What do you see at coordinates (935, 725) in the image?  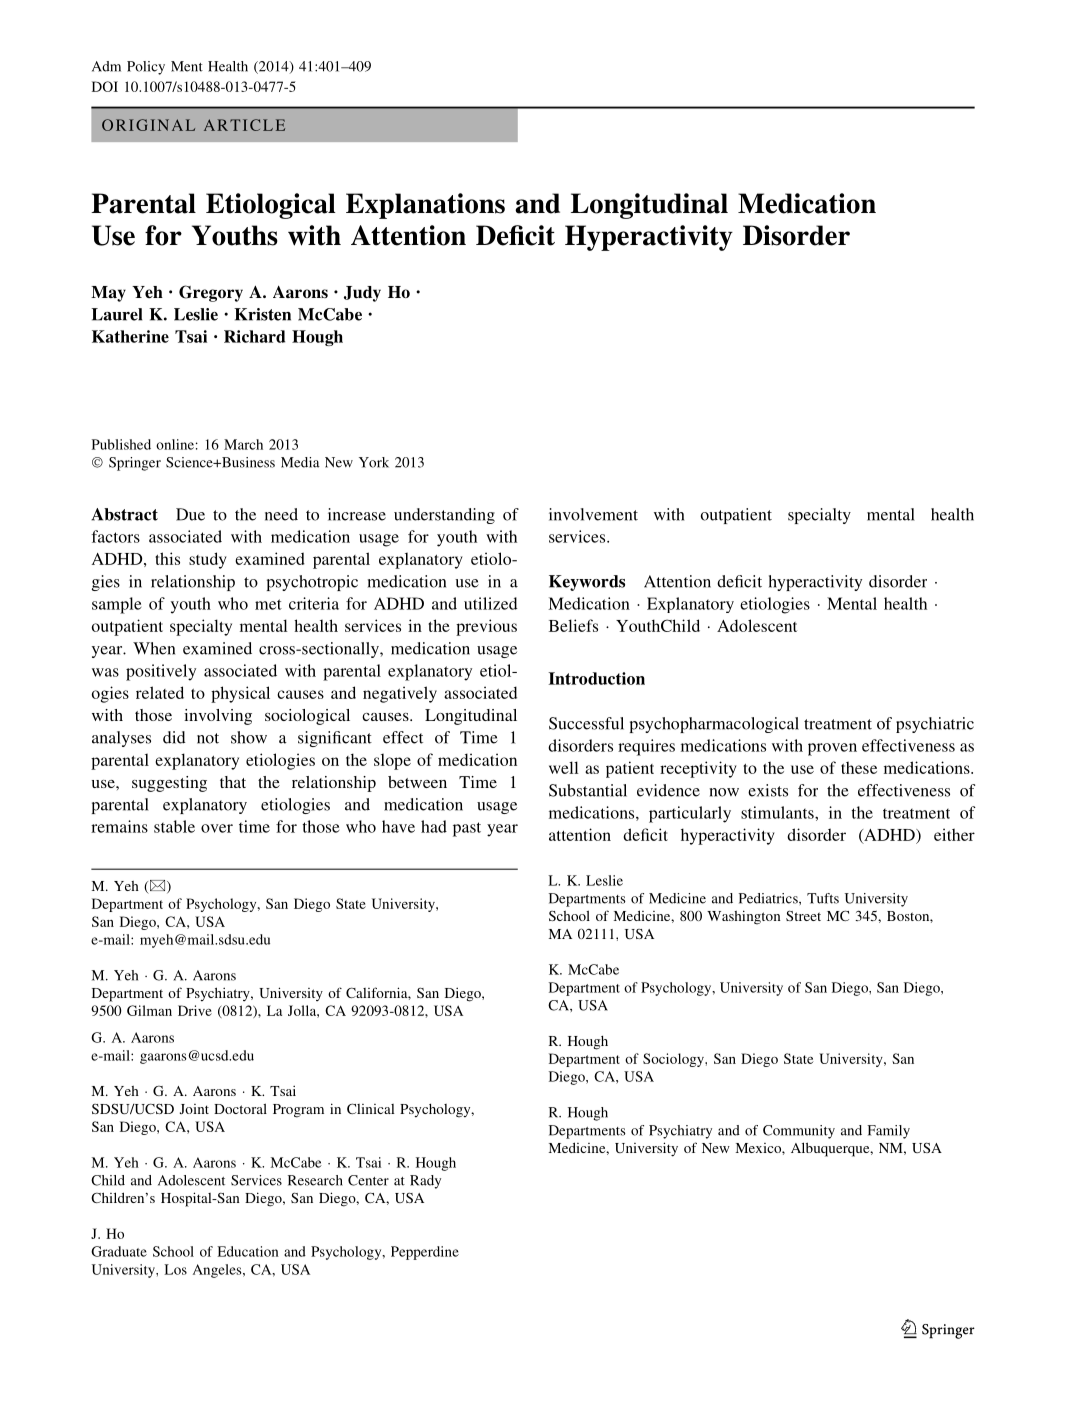 I see `psychiatric` at bounding box center [935, 725].
